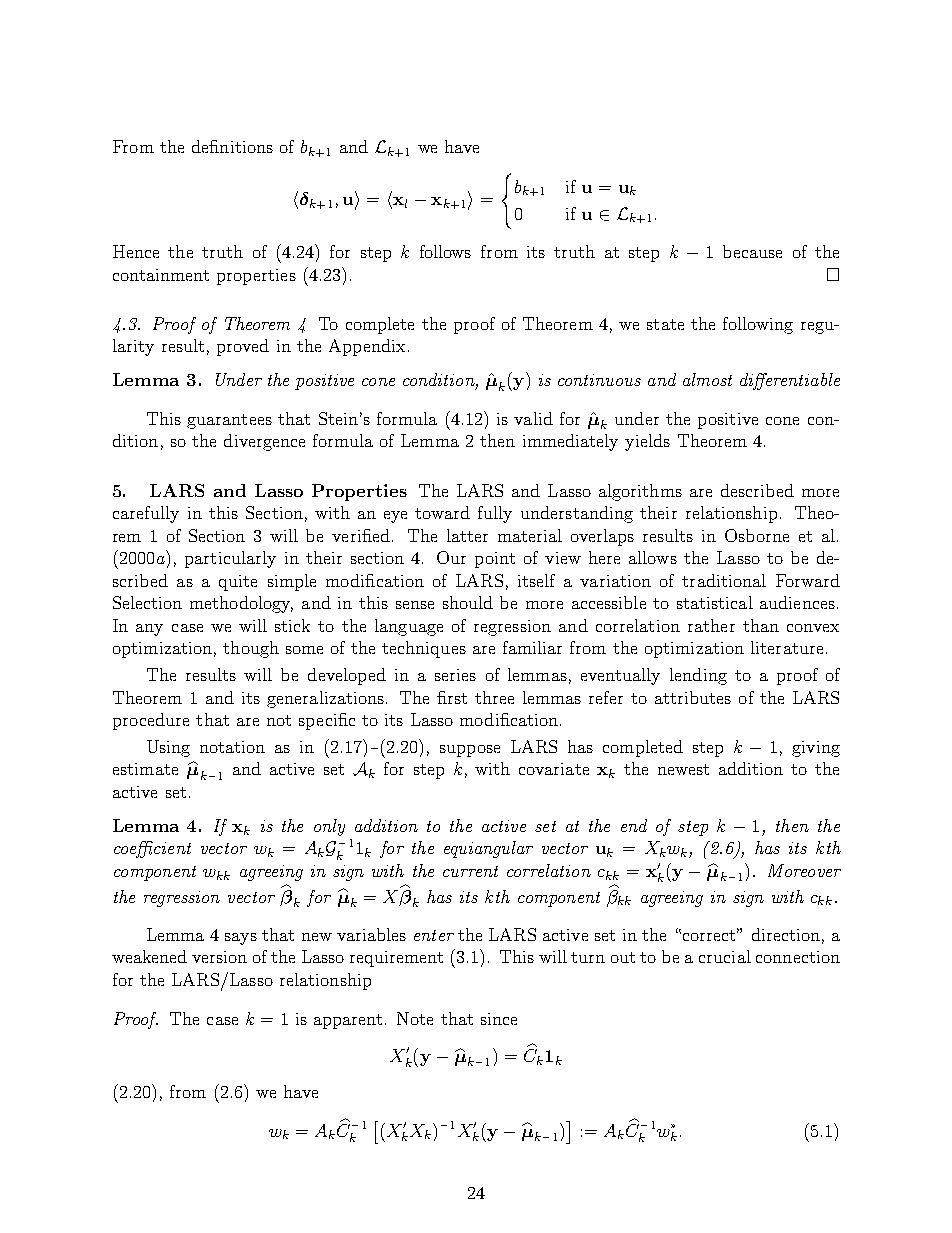 This image has height=1233, width=952. What do you see at coordinates (161, 275) in the image?
I see `containment` at bounding box center [161, 275].
